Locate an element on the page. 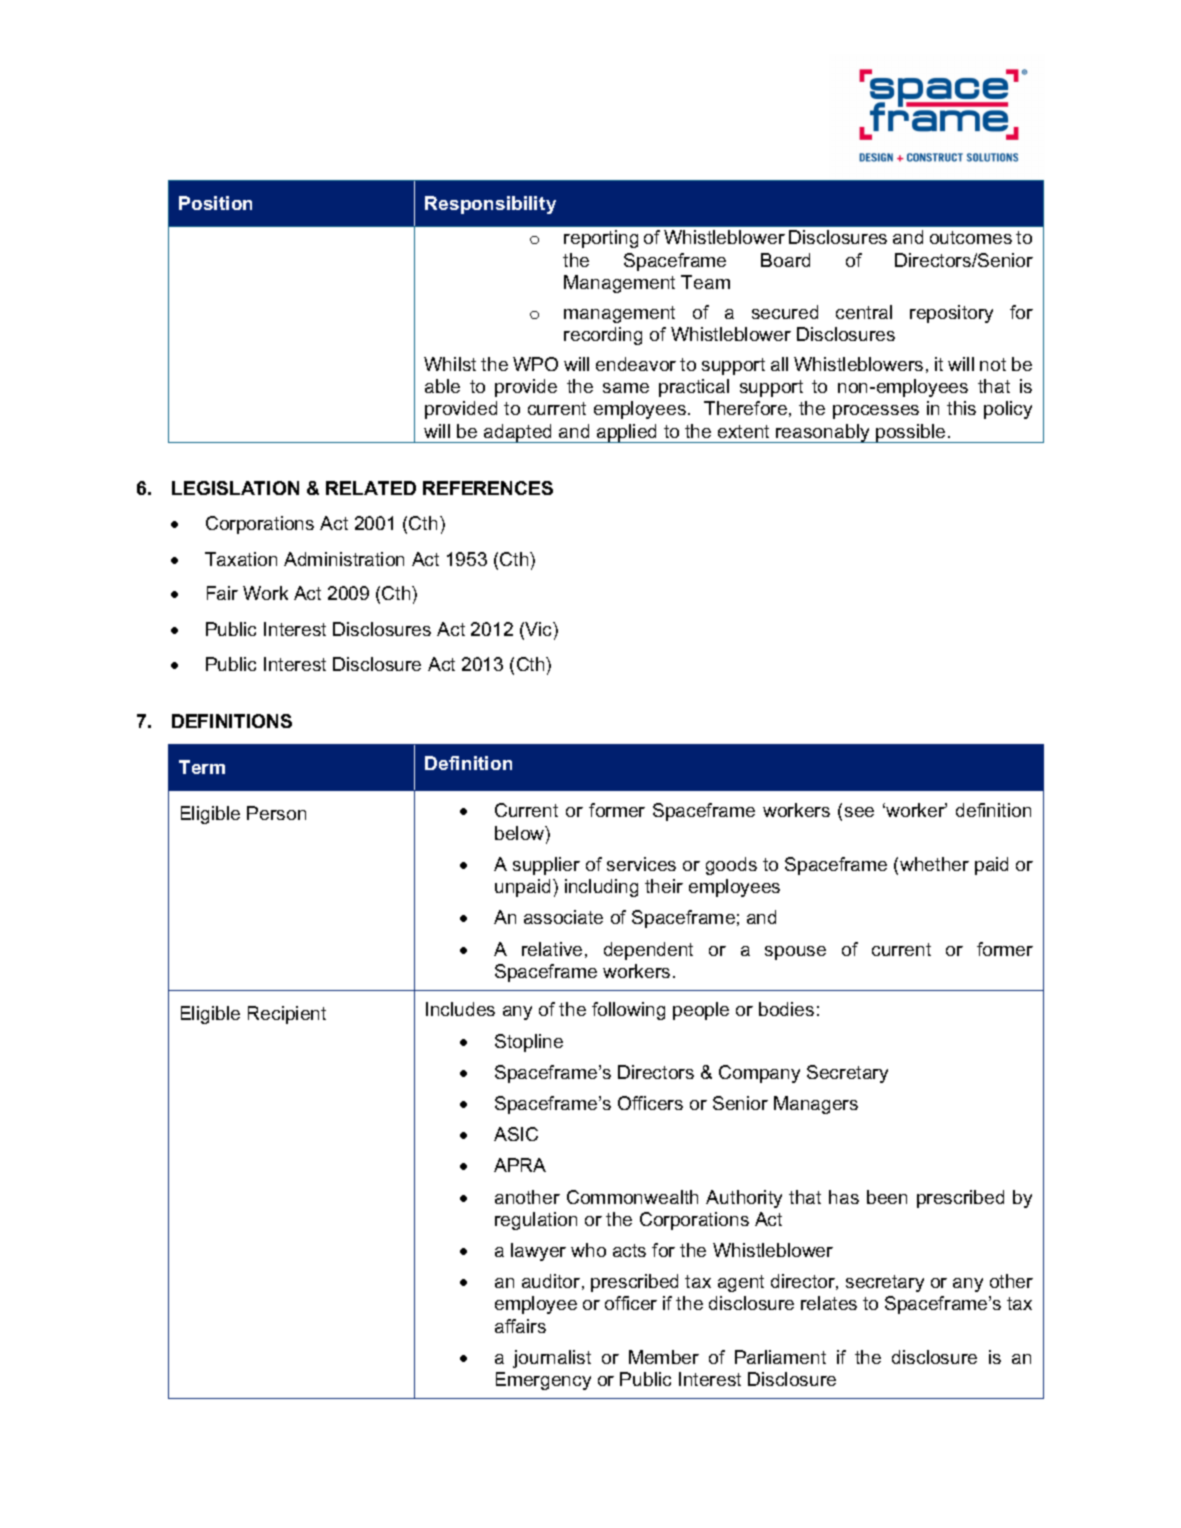  Position is located at coordinates (215, 203).
